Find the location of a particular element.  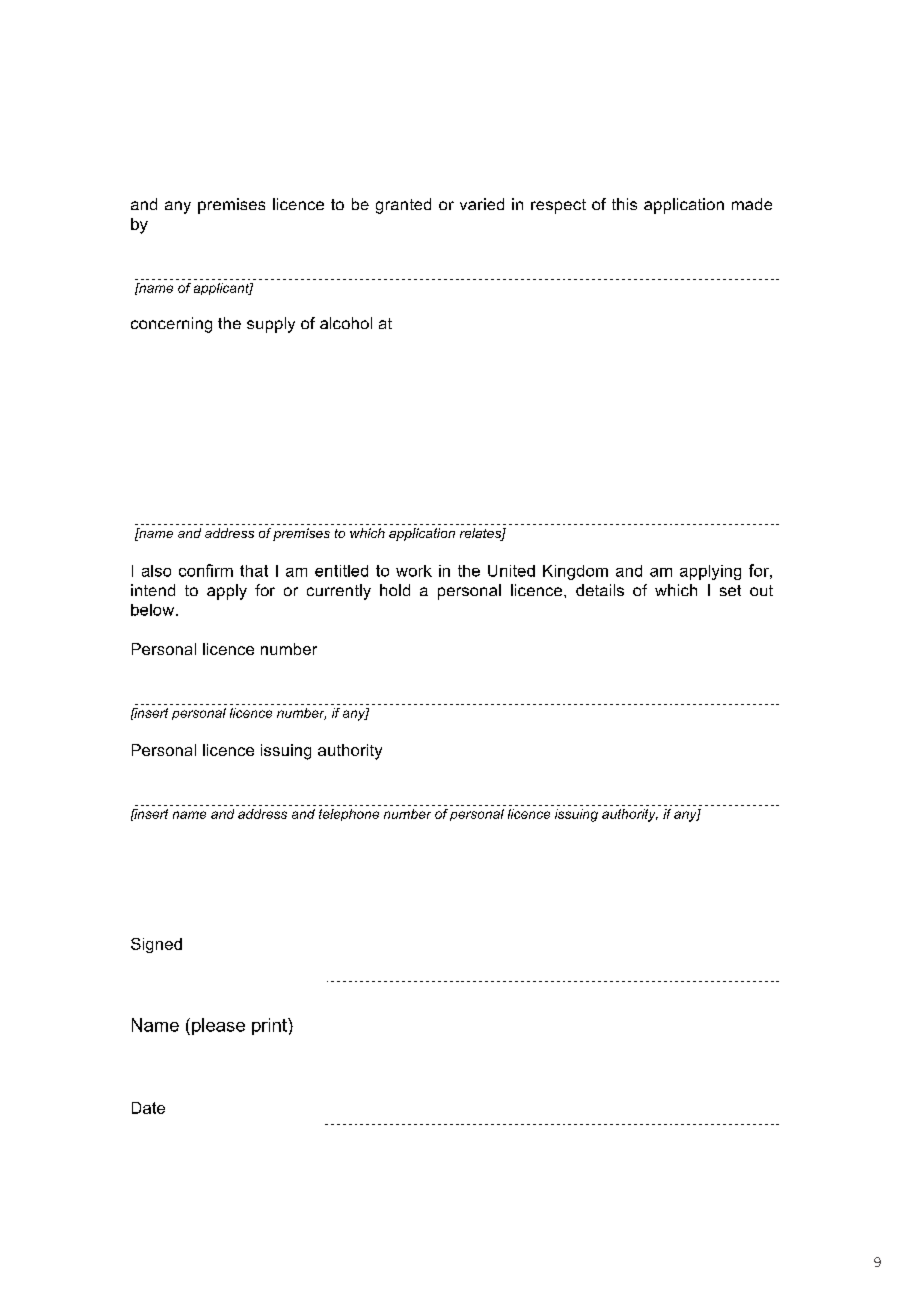

work is located at coordinates (414, 571).
